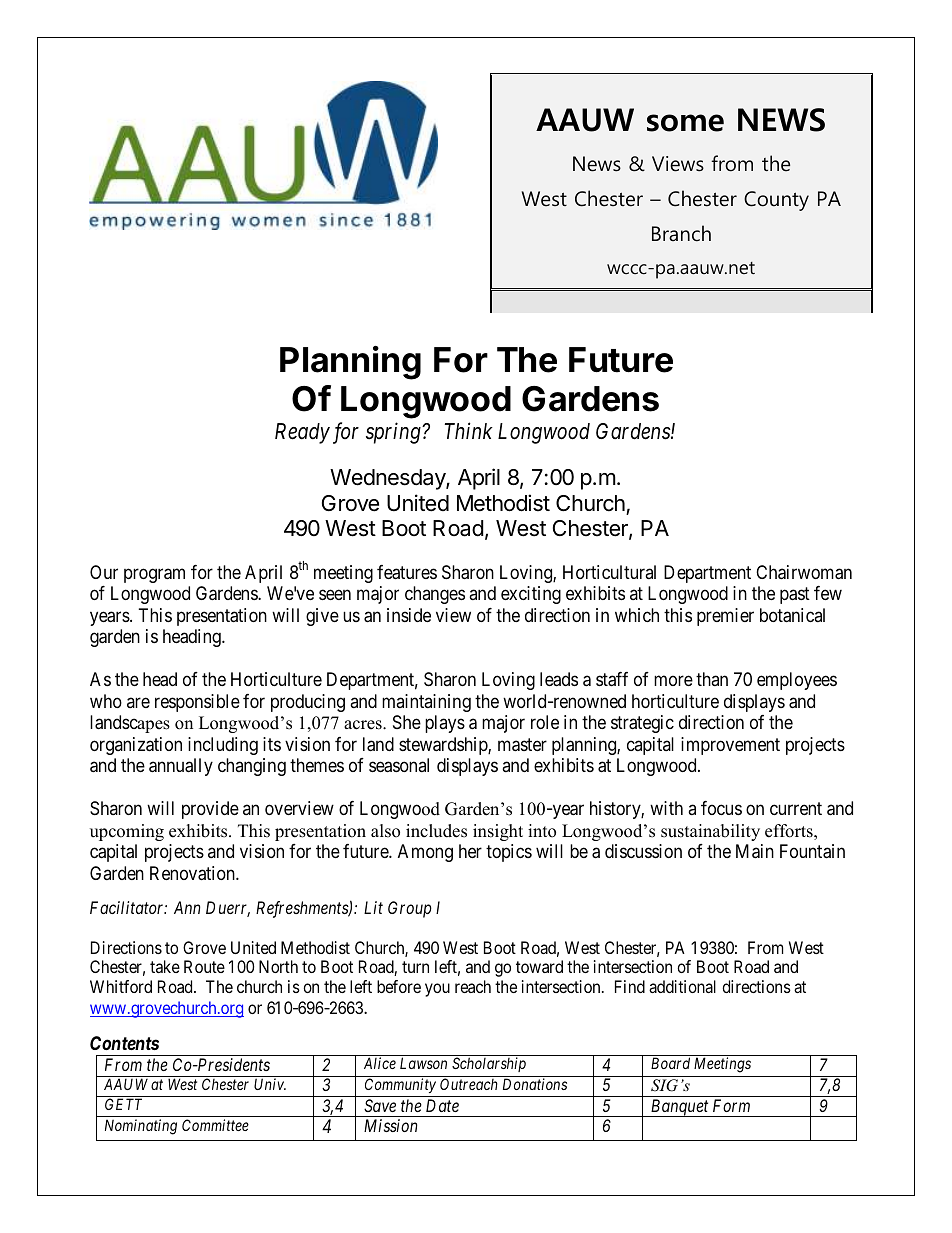 Image resolution: width=952 pixels, height=1233 pixels. What do you see at coordinates (423, 1063) in the document?
I see `Lawson` at bounding box center [423, 1063].
